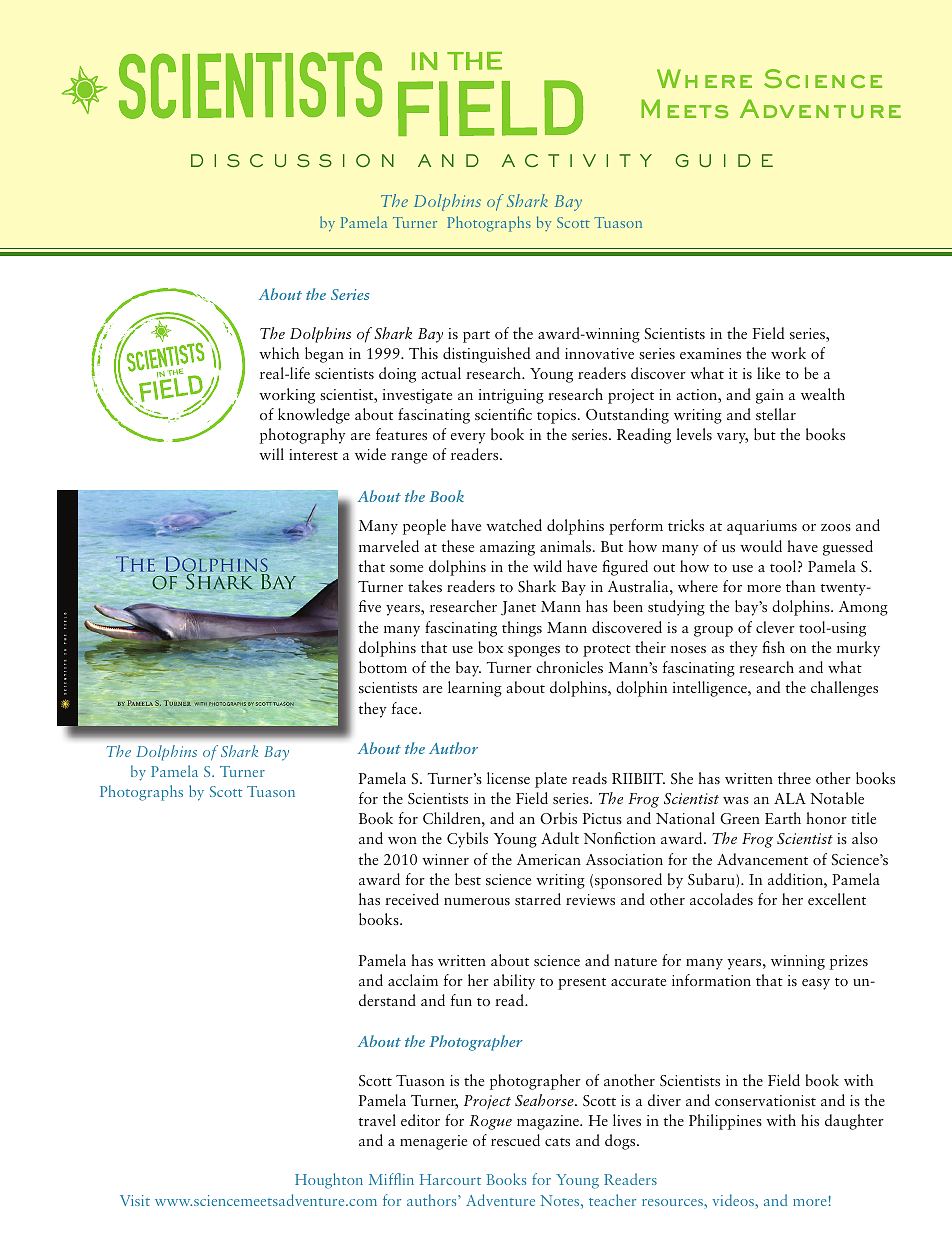 This document has height=1233, width=952. I want to click on distinguished, so click(486, 355).
